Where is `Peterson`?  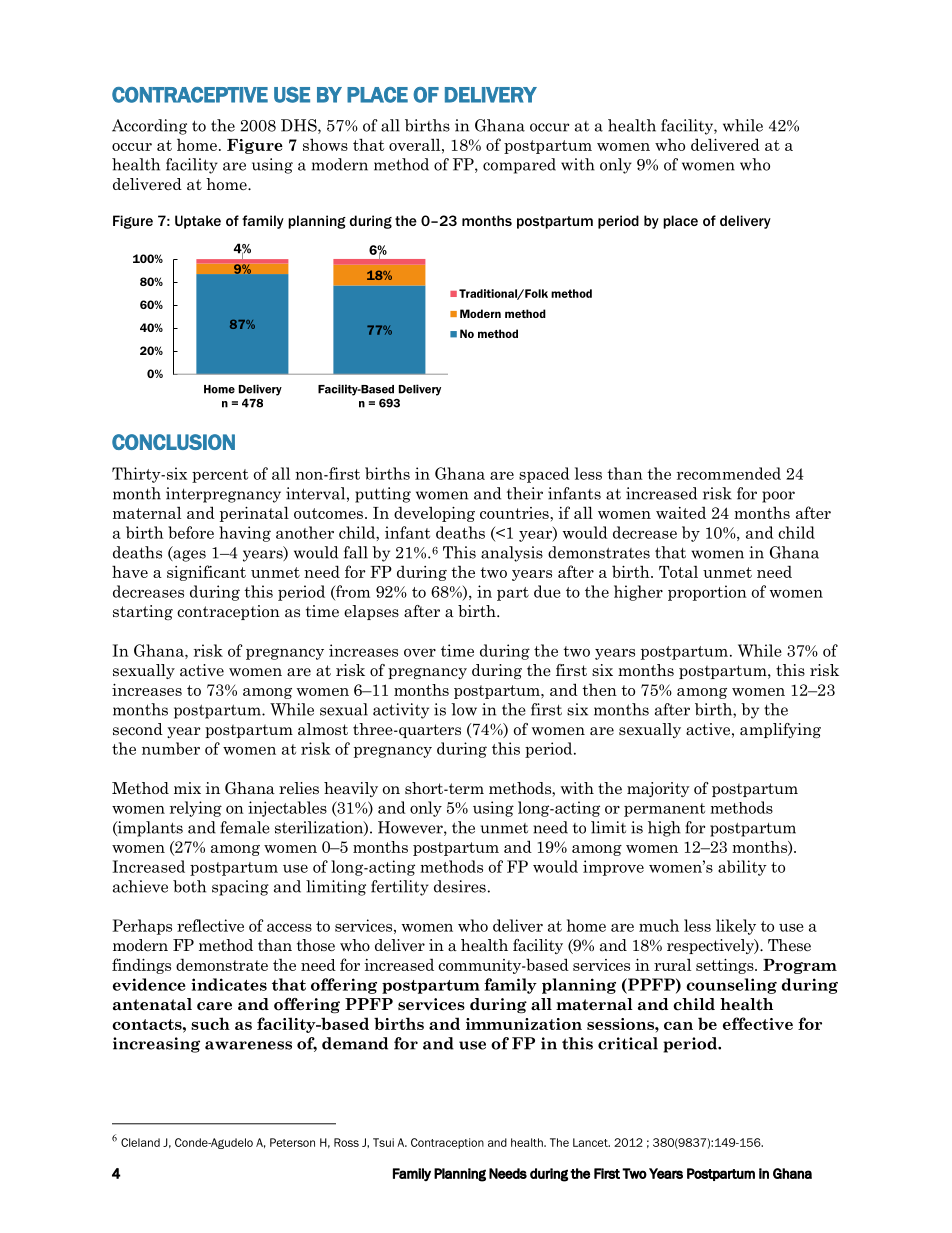
Peterson is located at coordinates (292, 1142).
